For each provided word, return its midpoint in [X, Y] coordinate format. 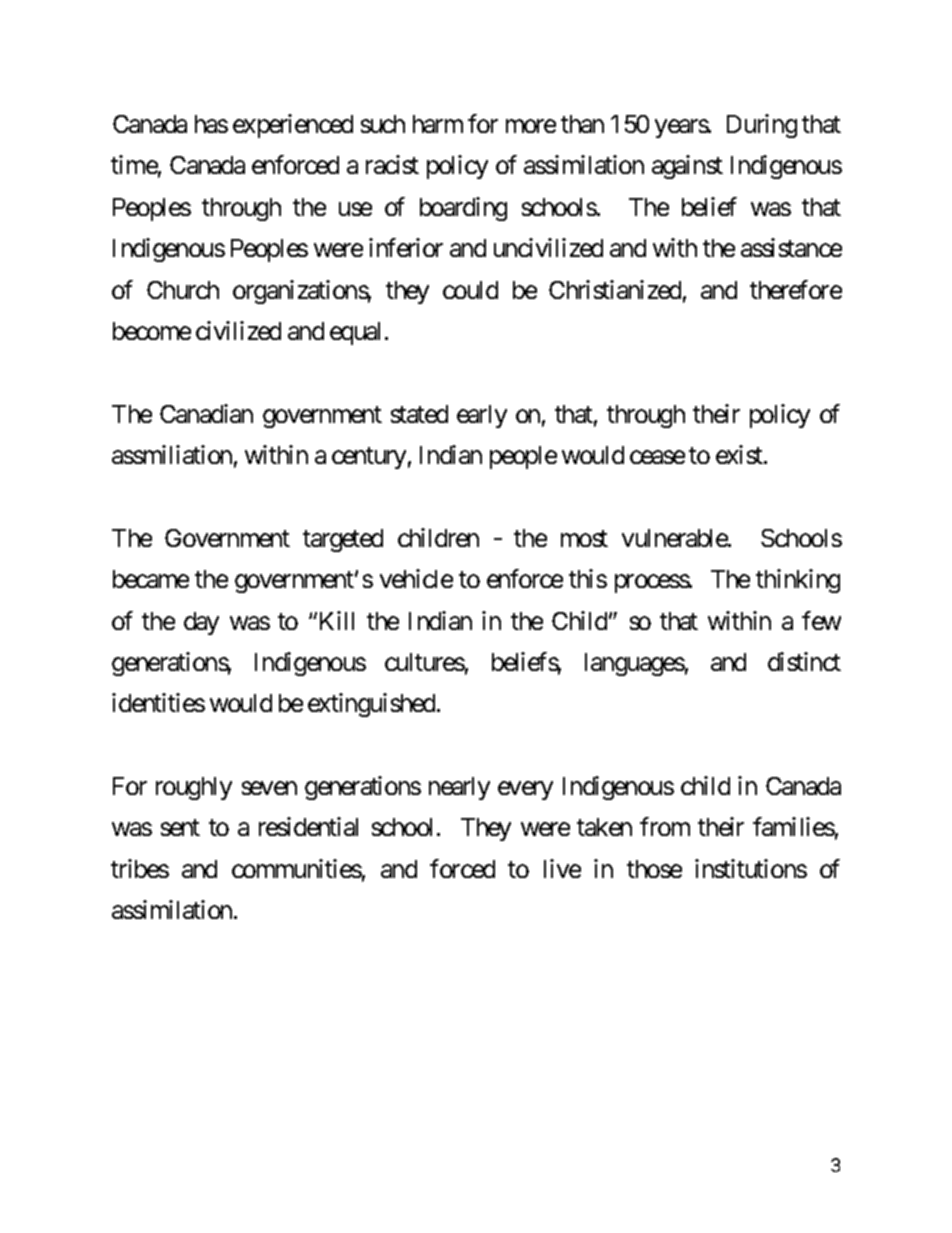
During [762, 126]
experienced [293, 126]
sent [180, 828]
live [562, 868]
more [531, 126]
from [665, 827]
